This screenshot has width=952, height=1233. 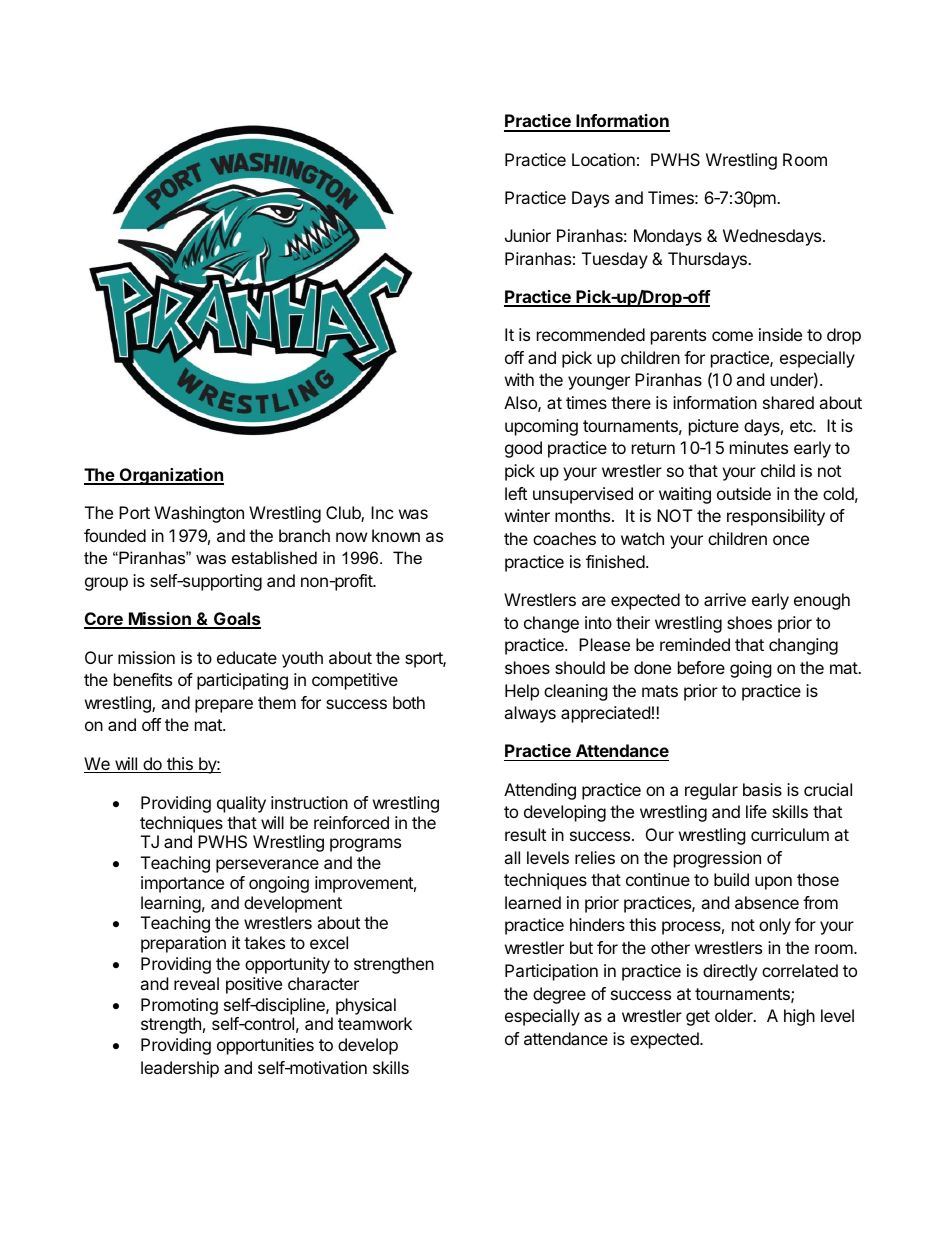 What do you see at coordinates (731, 879) in the screenshot?
I see `build` at bounding box center [731, 879].
